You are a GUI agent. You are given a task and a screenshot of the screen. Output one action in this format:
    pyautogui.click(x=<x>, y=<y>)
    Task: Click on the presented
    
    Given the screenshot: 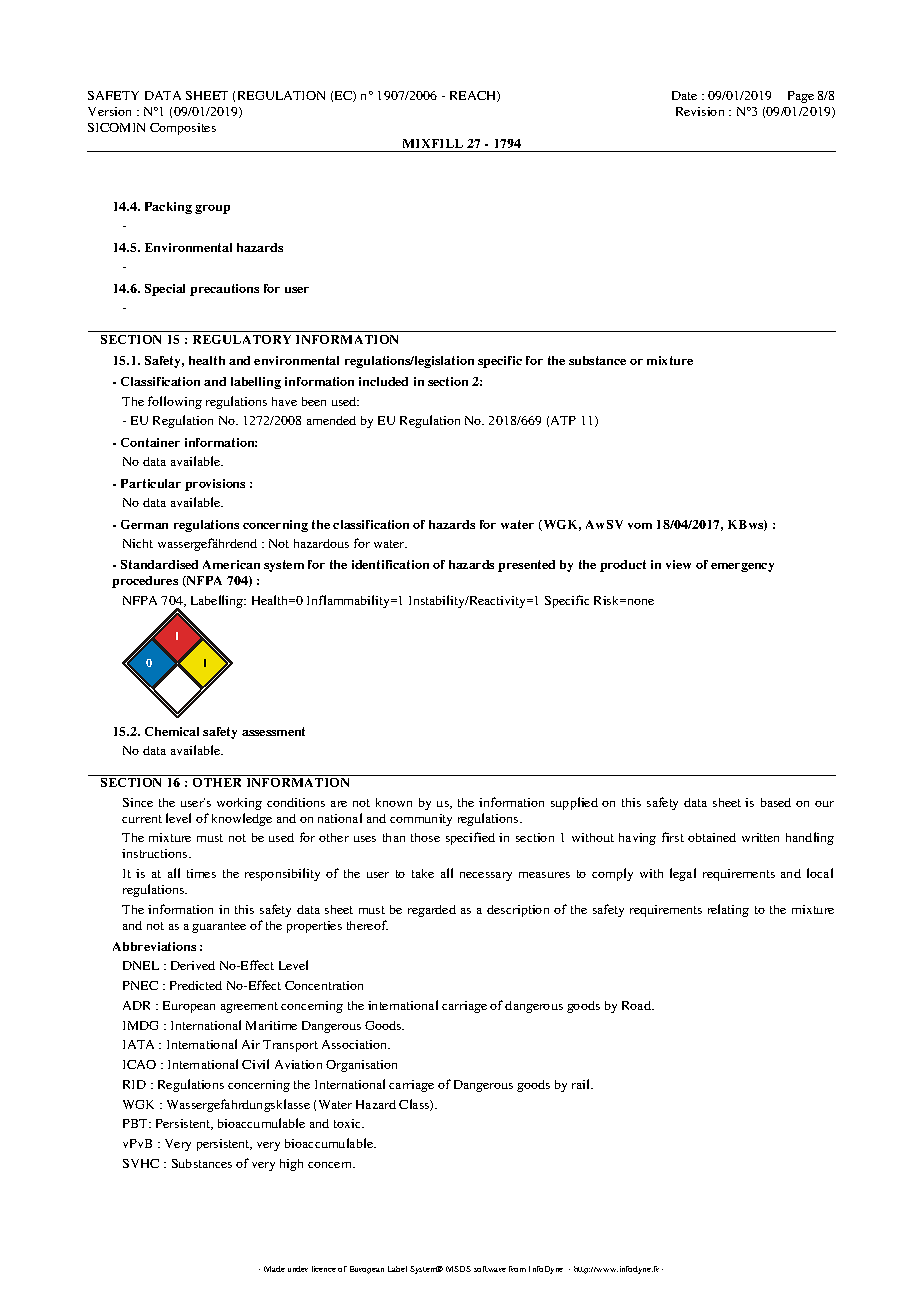 What is the action you would take?
    pyautogui.click(x=526, y=566)
